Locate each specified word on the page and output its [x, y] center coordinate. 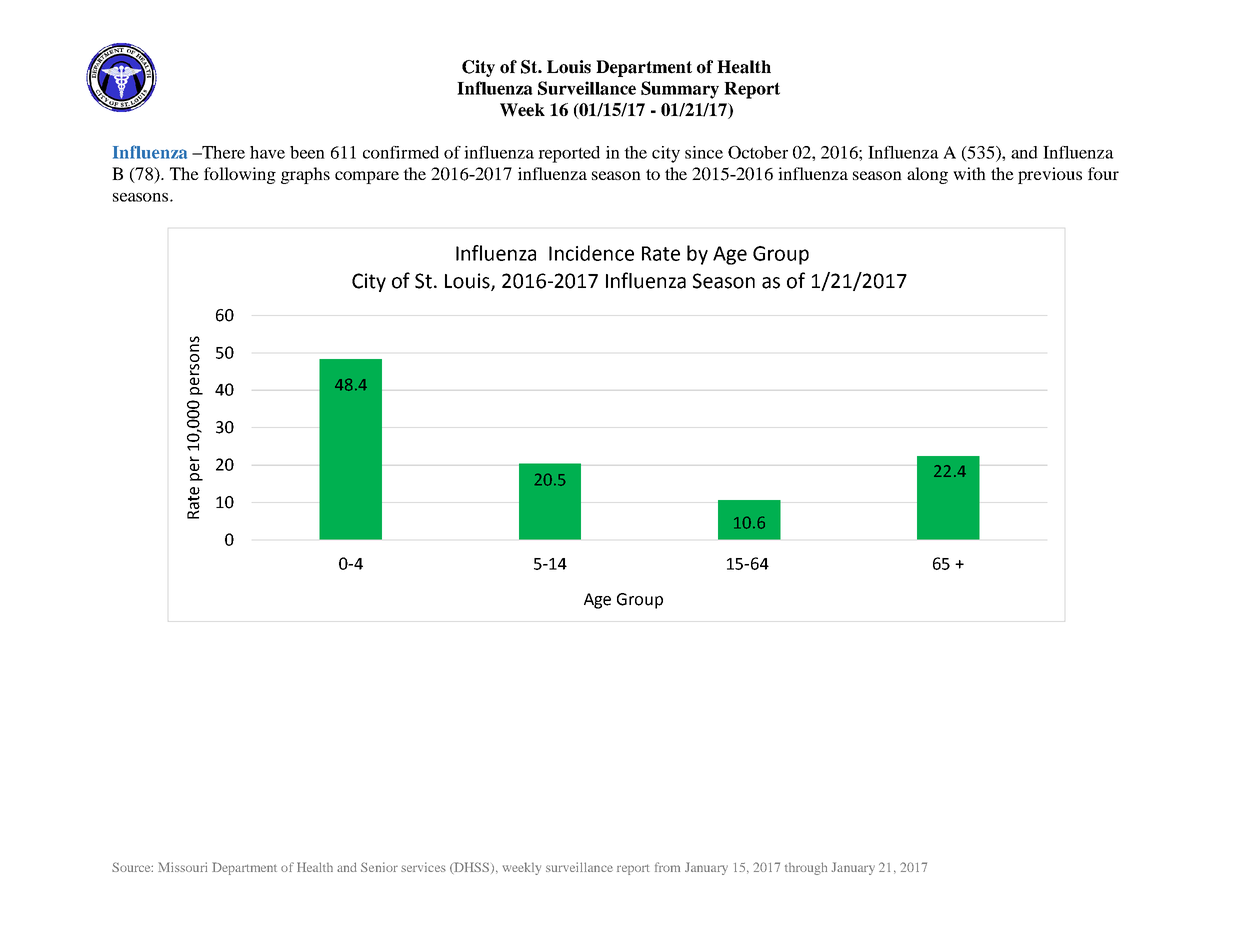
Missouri [182, 867]
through [806, 868]
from [667, 867]
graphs [305, 175]
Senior [379, 867]
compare [367, 177]
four [1103, 173]
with [969, 173]
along [927, 175]
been [307, 152]
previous [1050, 175]
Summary [680, 90]
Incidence [591, 253]
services [423, 867]
